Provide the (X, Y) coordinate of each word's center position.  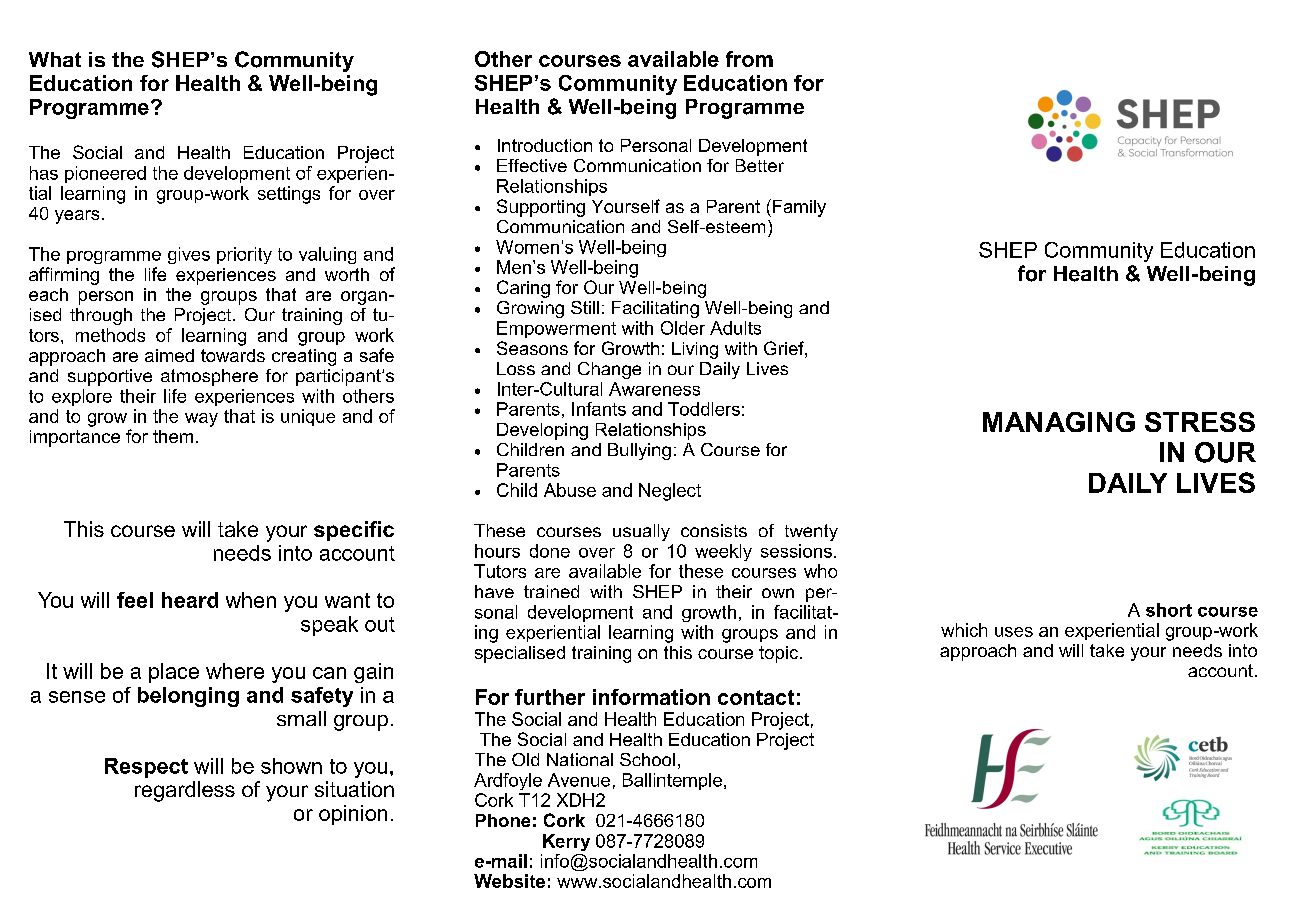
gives (189, 255)
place (174, 673)
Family (799, 208)
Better (760, 165)
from (749, 59)
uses (1014, 632)
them (173, 436)
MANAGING (1059, 422)
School (647, 759)
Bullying (639, 451)
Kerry (566, 842)
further (550, 697)
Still (585, 307)
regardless (185, 791)
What (55, 59)
